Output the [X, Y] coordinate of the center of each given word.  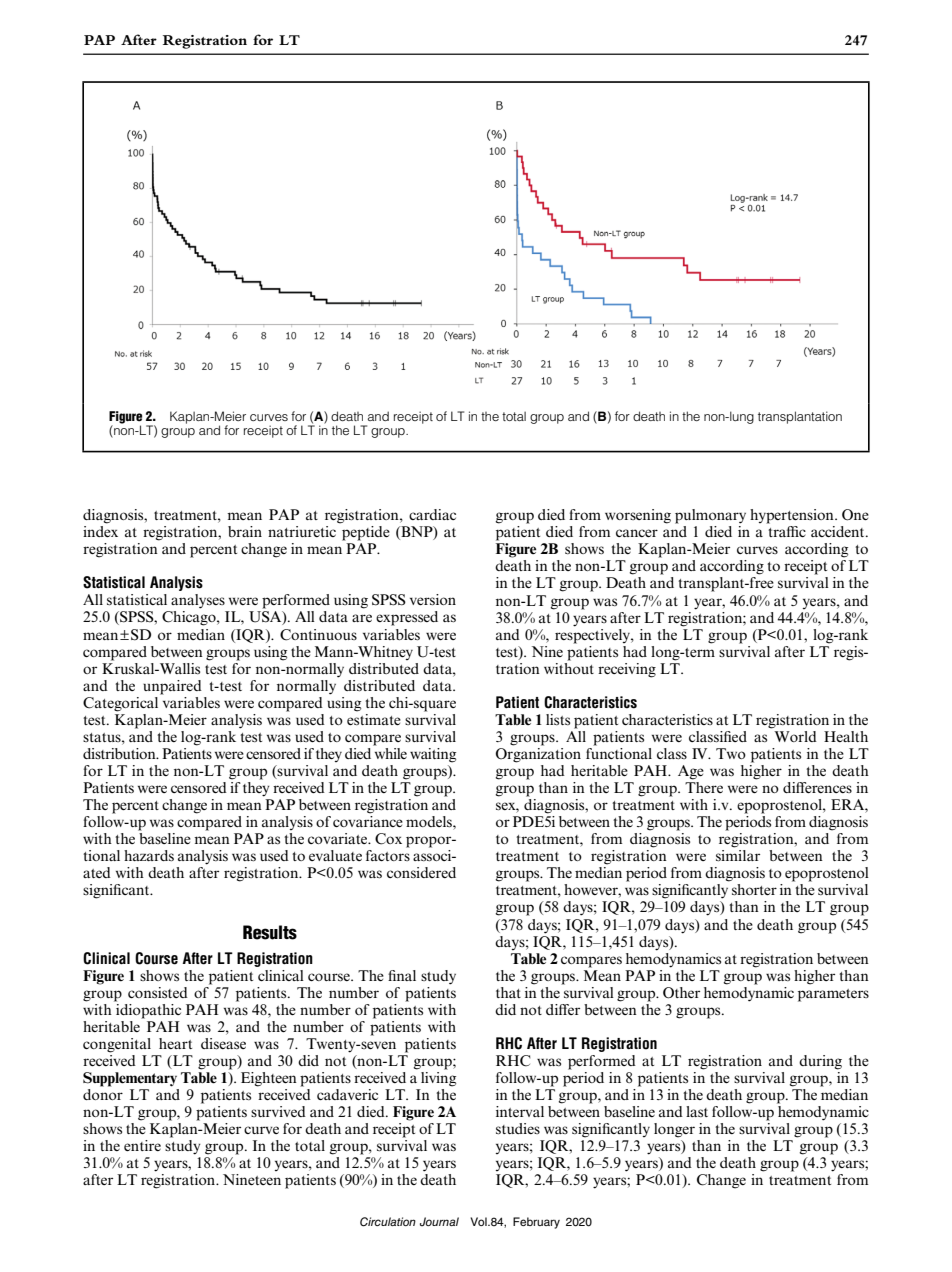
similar [738, 855]
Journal [439, 1221]
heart [175, 1043]
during [820, 1062]
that [508, 992]
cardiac [432, 514]
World [795, 736]
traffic [787, 531]
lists [558, 719]
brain [245, 531]
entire [142, 1145]
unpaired [172, 687]
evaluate [335, 855]
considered [421, 872]
